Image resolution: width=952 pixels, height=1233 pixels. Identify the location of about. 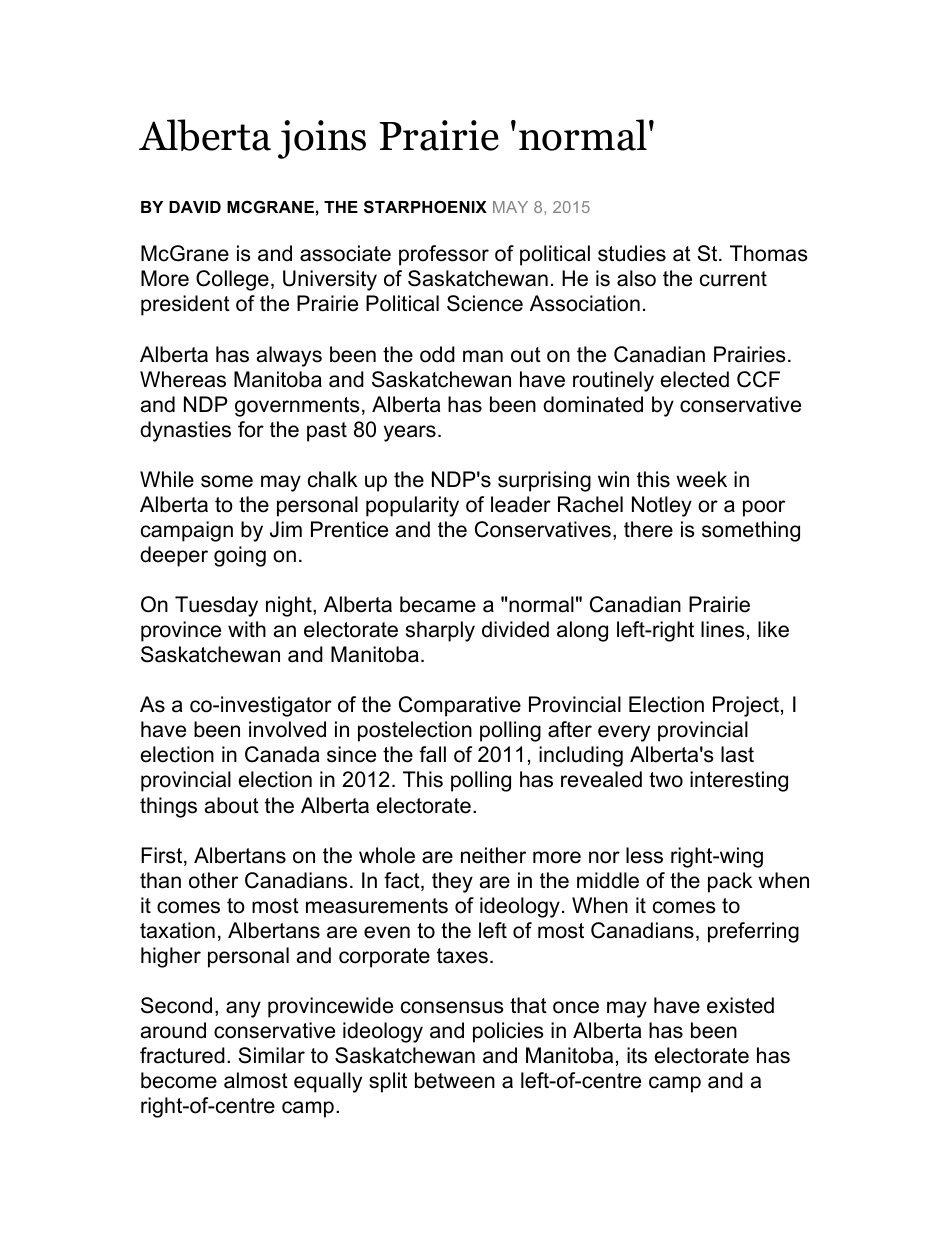
(232, 805).
